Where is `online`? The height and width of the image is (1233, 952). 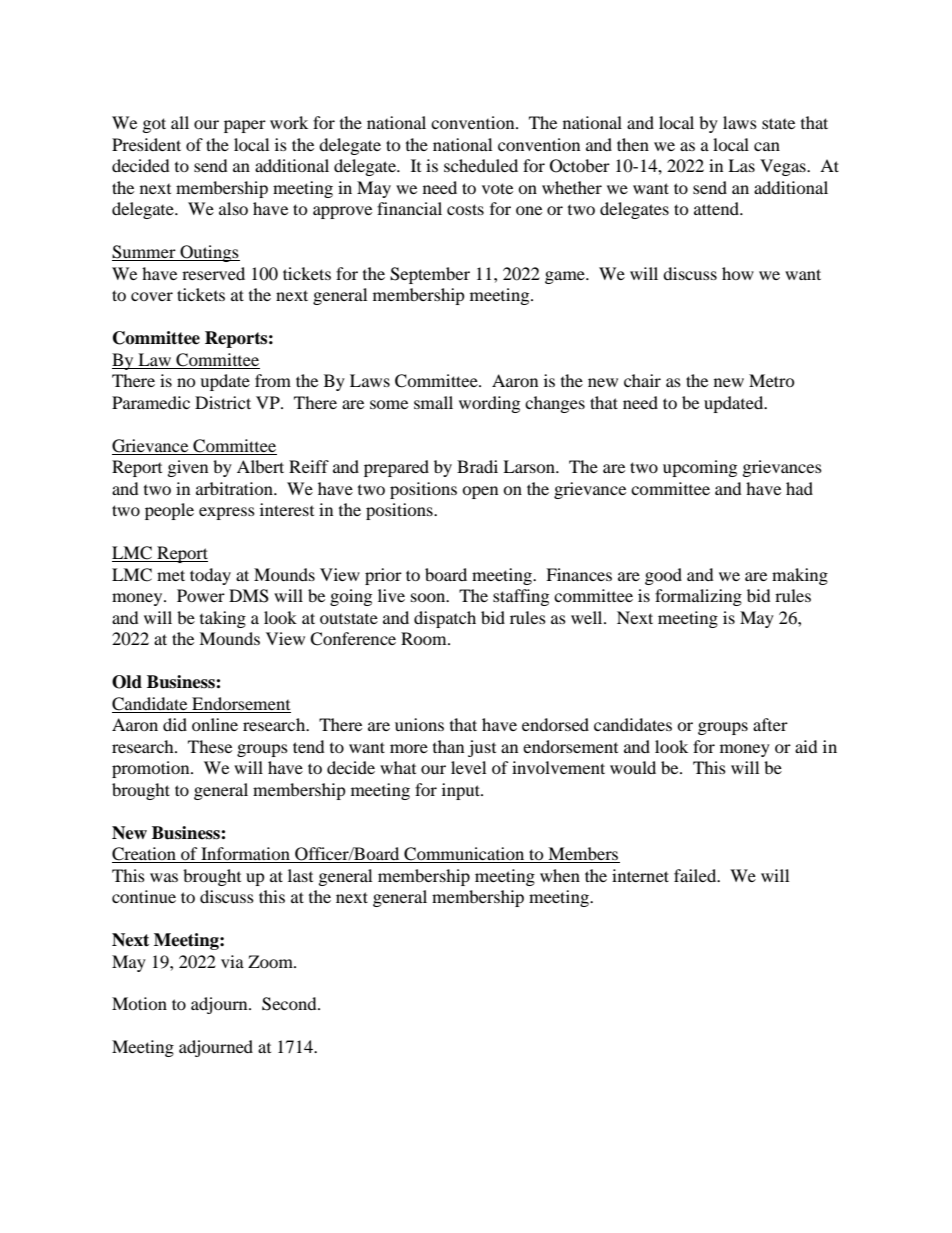
online is located at coordinates (215, 724).
